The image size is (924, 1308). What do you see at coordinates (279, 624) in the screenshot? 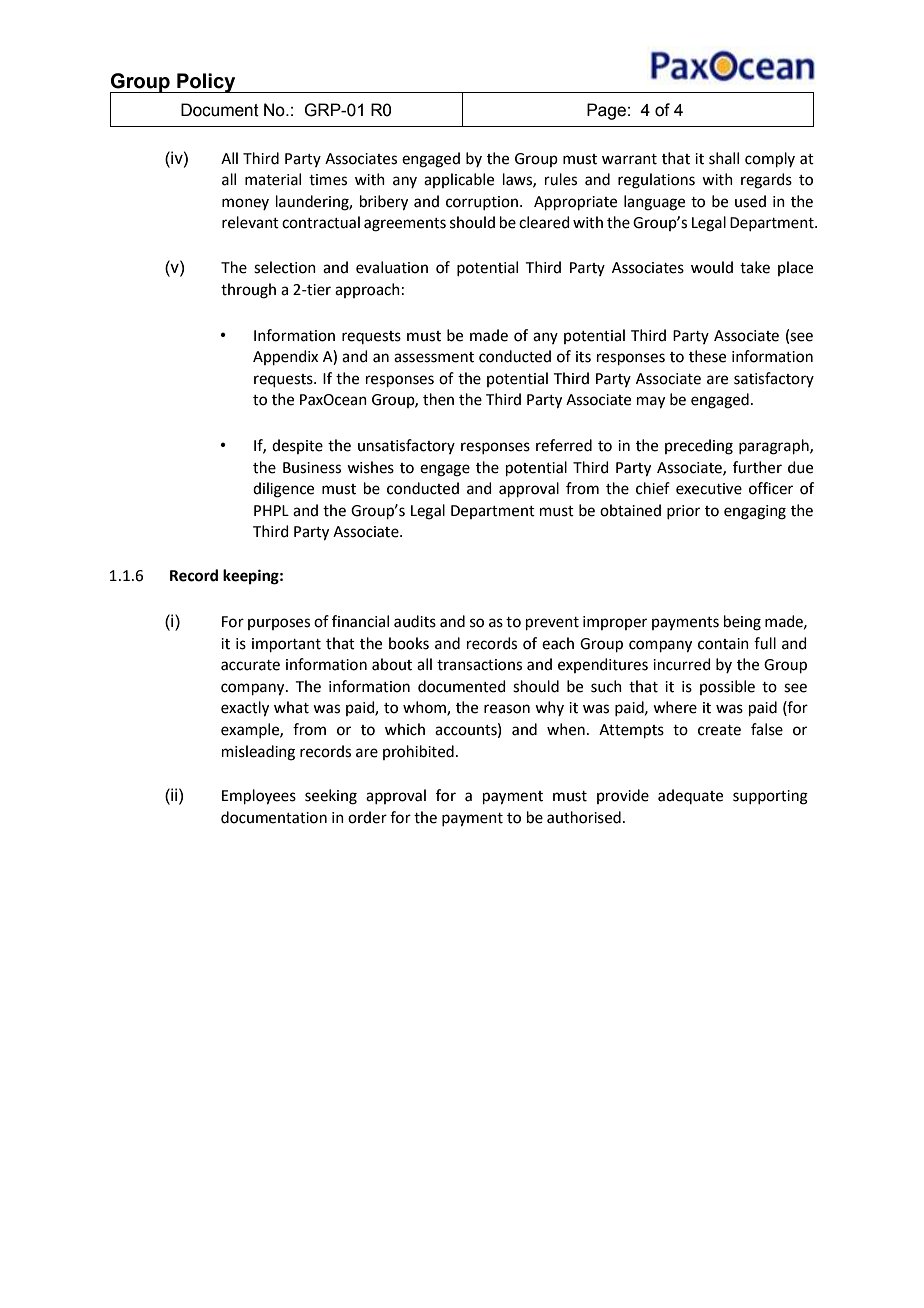
I see `purposes` at bounding box center [279, 624].
